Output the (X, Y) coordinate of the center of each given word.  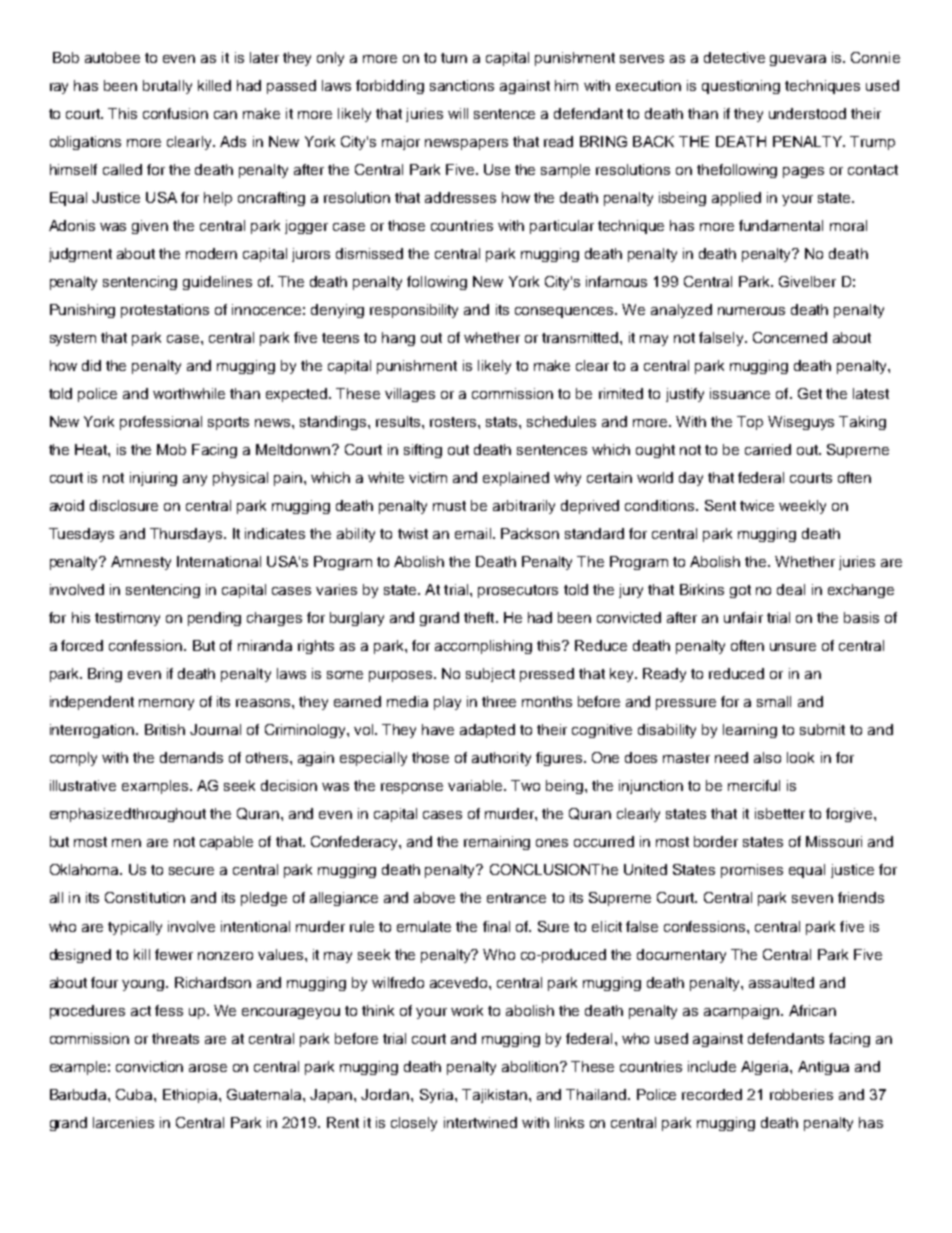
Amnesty (141, 563)
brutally (167, 87)
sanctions (462, 85)
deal (791, 589)
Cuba (135, 1094)
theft (480, 617)
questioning (741, 87)
